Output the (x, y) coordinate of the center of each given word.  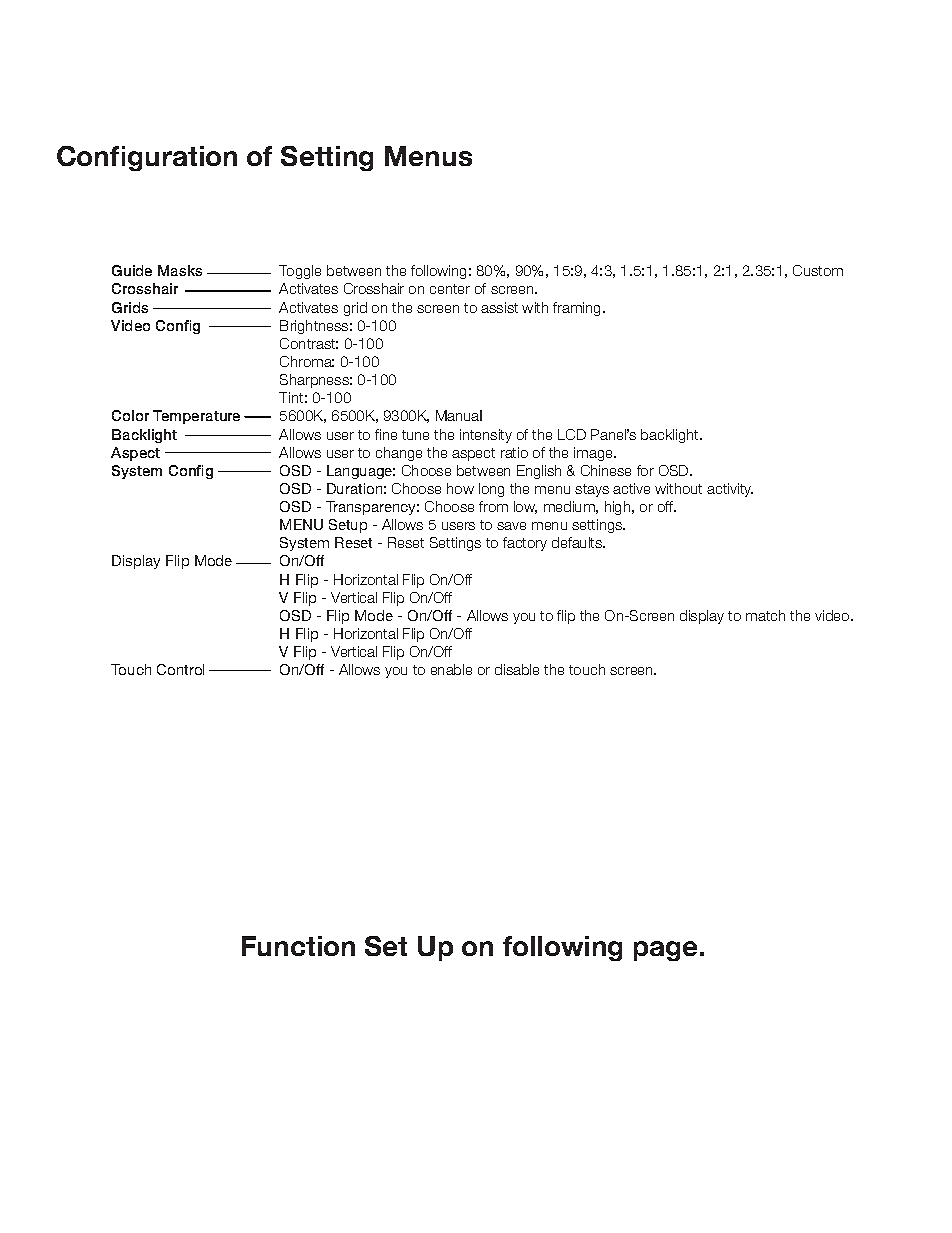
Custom (818, 270)
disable (517, 669)
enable (451, 669)
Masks (180, 270)
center (450, 289)
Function (298, 946)
